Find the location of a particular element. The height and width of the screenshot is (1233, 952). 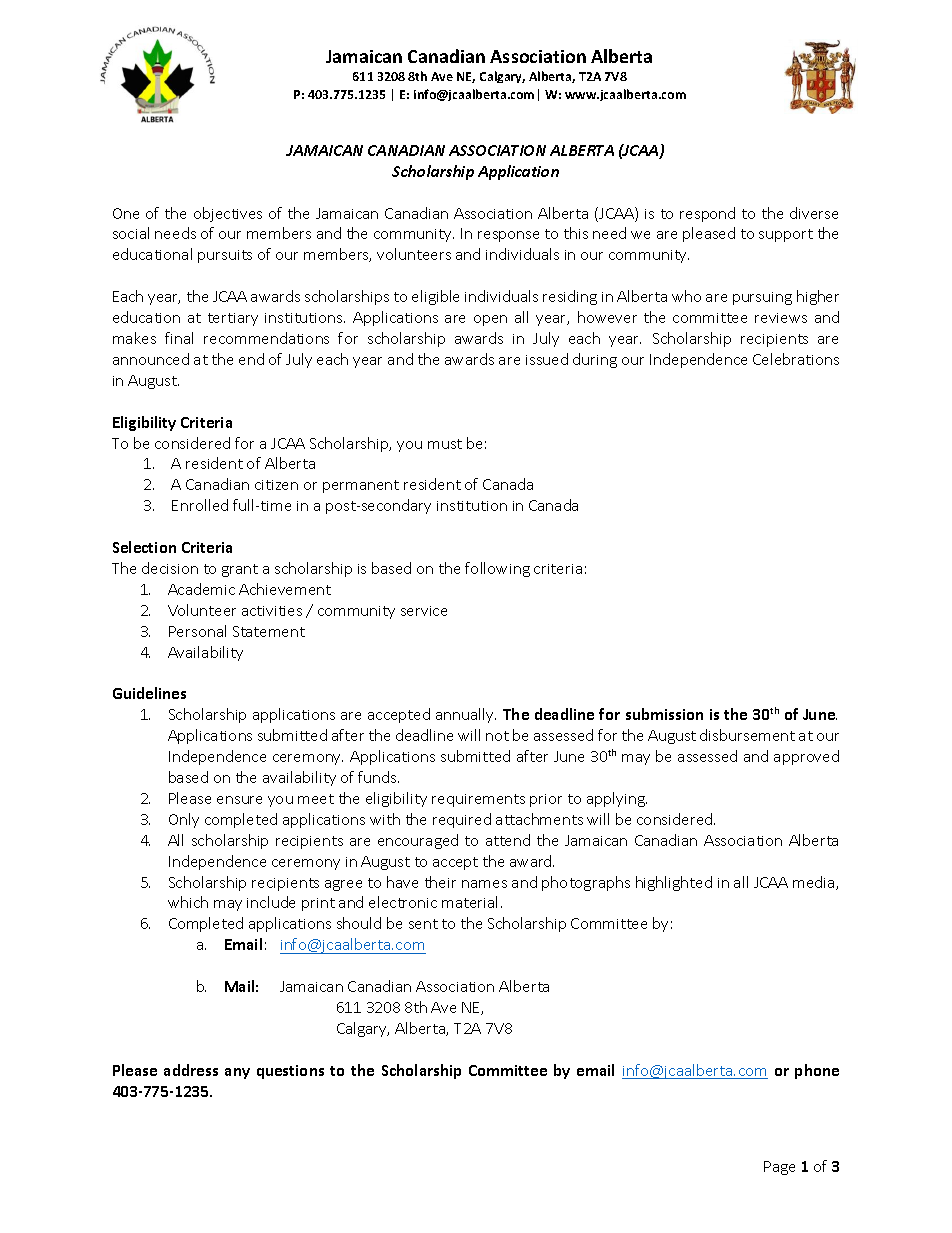

pursuits is located at coordinates (225, 256).
